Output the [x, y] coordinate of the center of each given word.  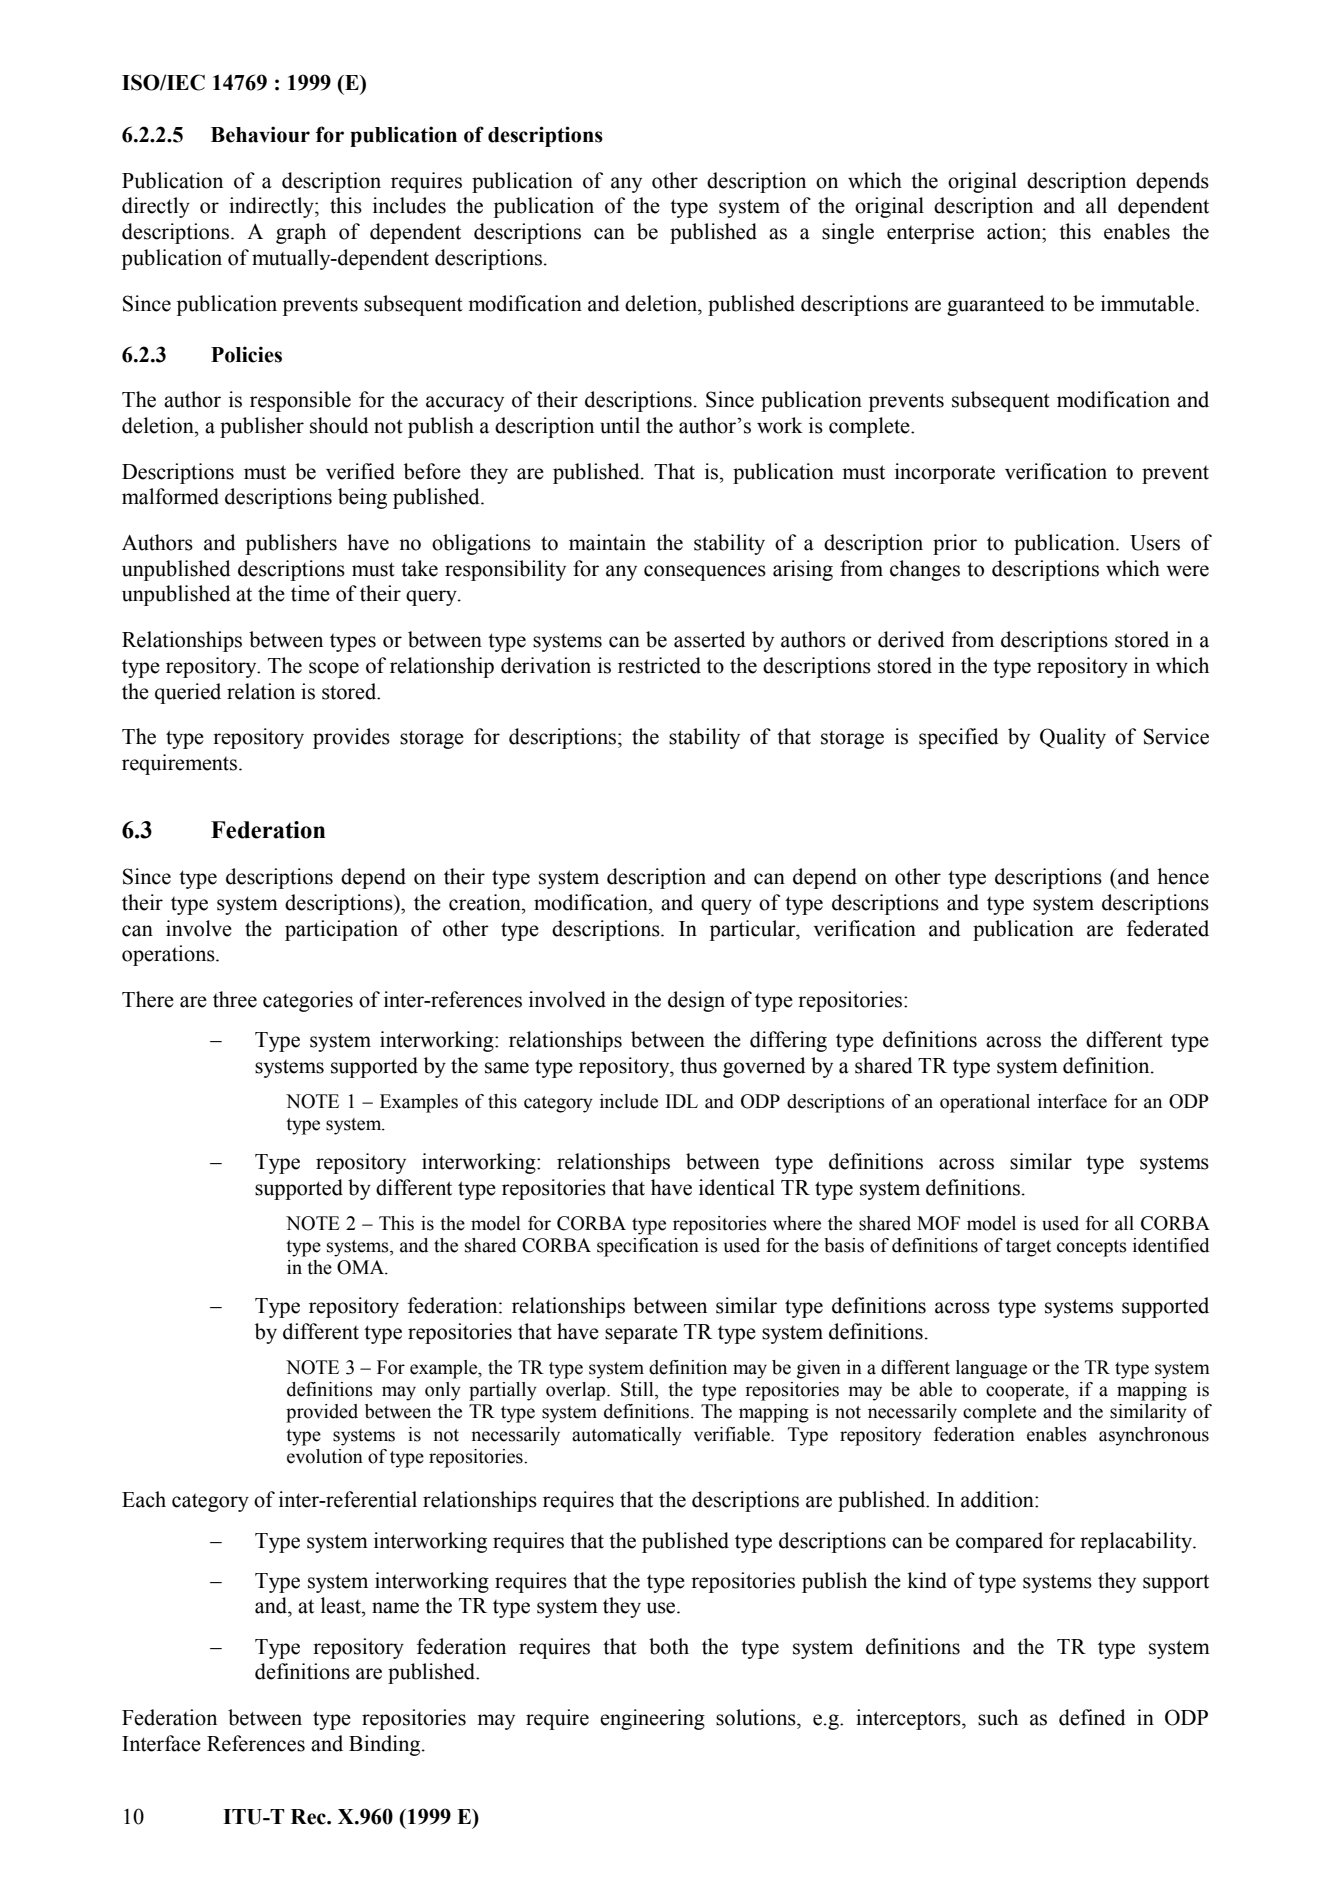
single [848, 233]
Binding [386, 1745]
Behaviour [260, 134]
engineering [652, 1719]
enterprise [930, 233]
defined [1092, 1717]
